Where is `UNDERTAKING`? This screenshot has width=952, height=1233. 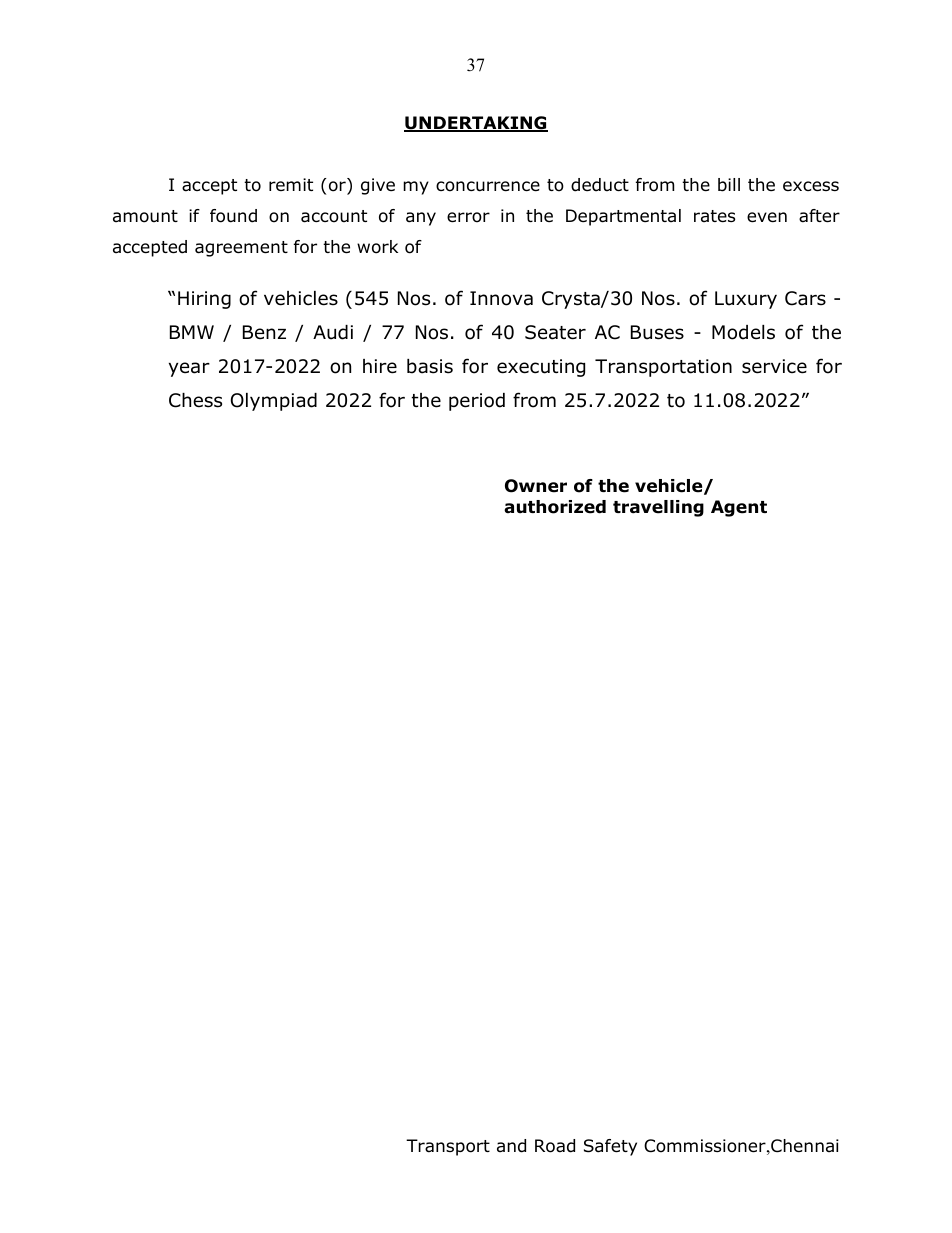
UNDERTAKING is located at coordinates (476, 124).
